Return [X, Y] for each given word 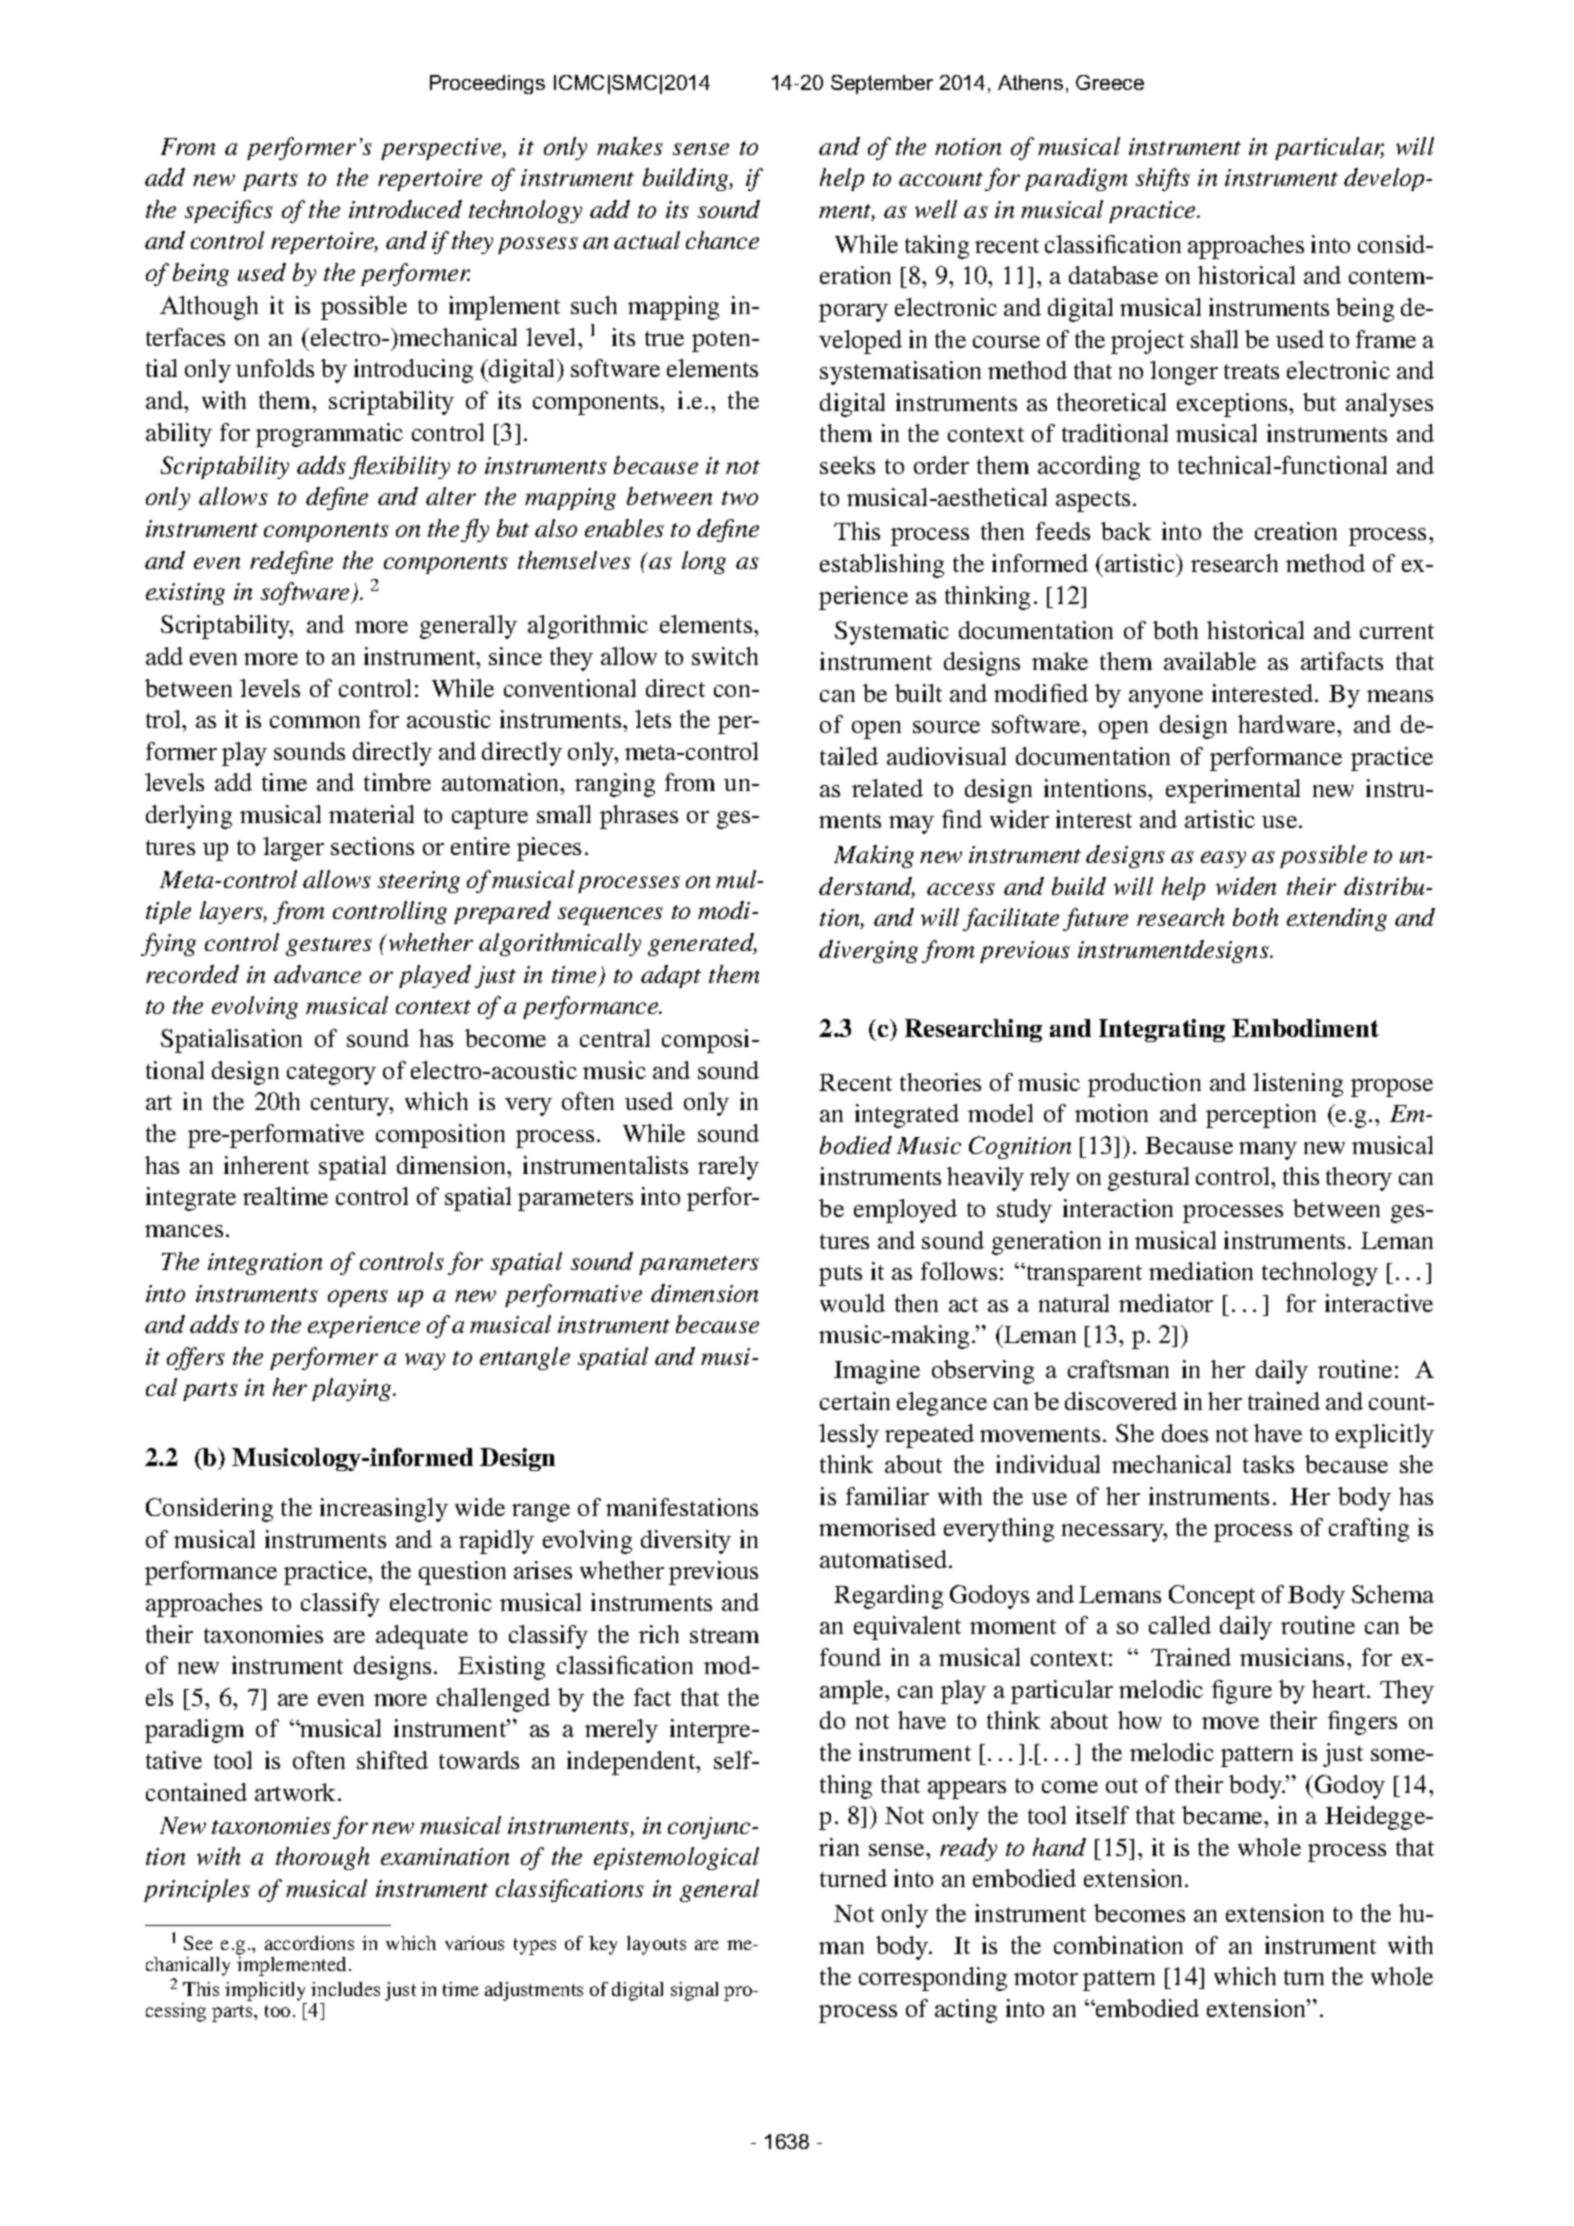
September [882, 84]
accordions [309, 1943]
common [315, 722]
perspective [442, 149]
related [887, 788]
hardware [1288, 724]
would [852, 1303]
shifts [1163, 179]
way [425, 1361]
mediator [1166, 1303]
